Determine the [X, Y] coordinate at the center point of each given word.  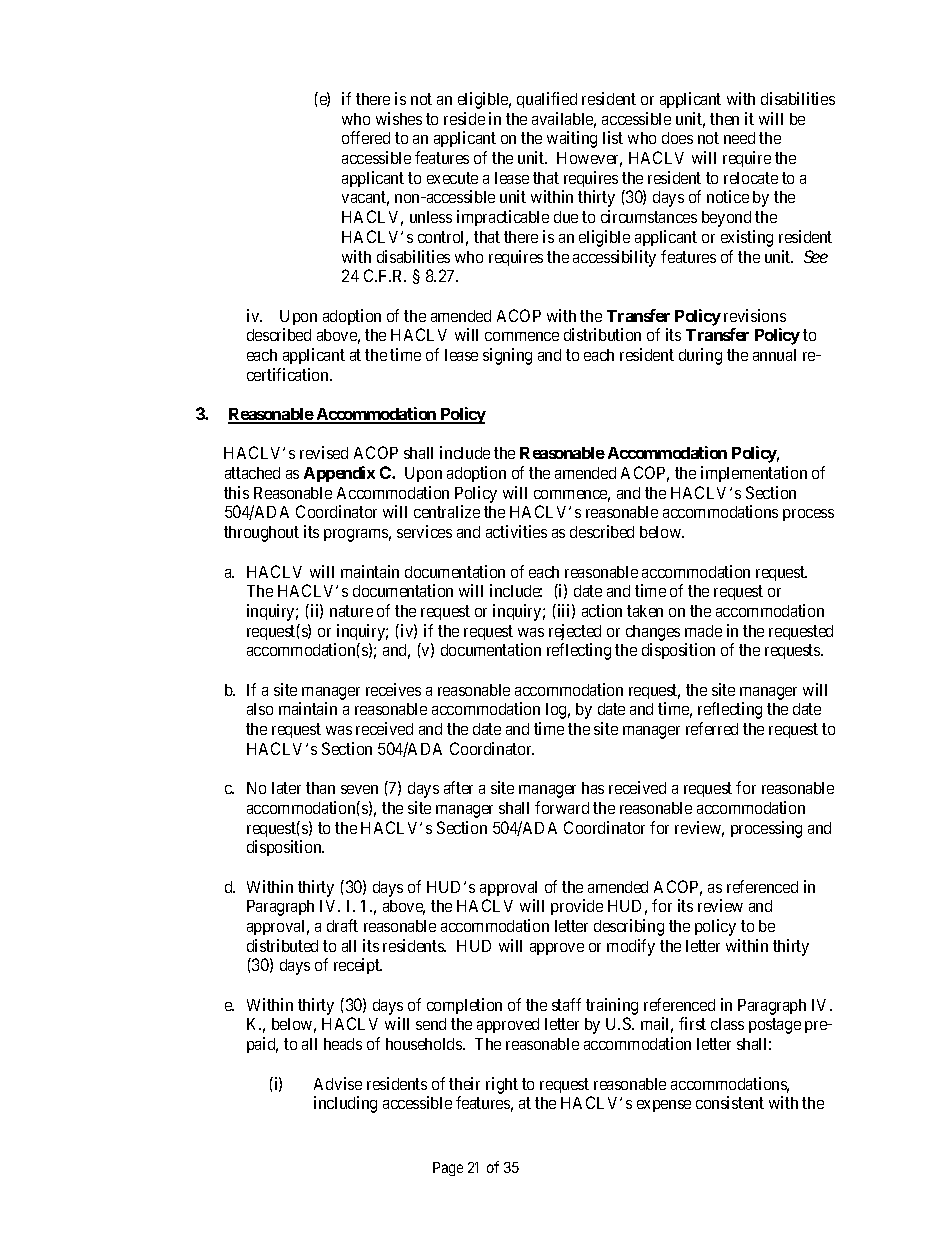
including [345, 1104]
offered [366, 137]
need [739, 138]
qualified [547, 100]
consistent [730, 1102]
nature [351, 611]
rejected [575, 632]
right [502, 1085]
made [703, 631]
